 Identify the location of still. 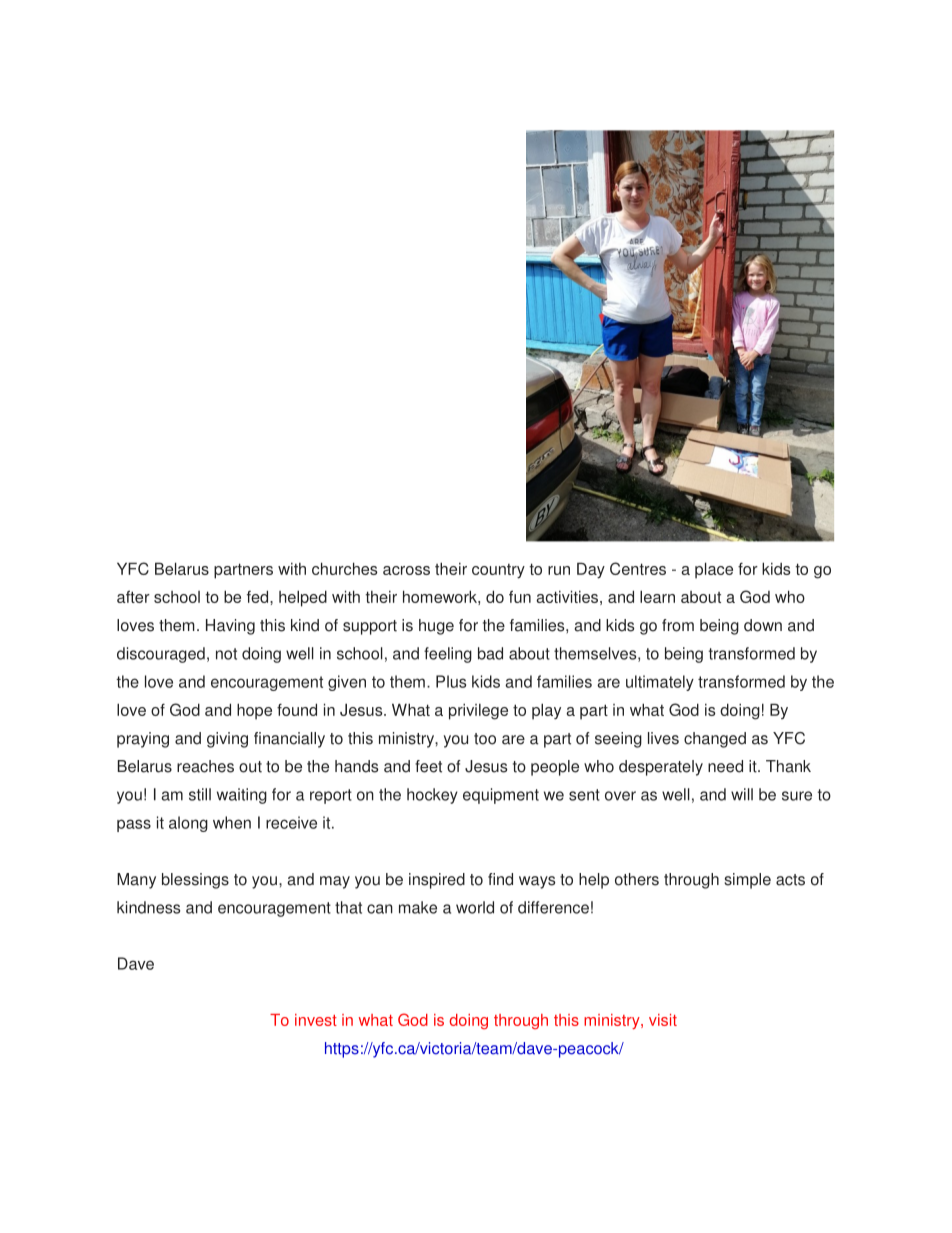
(200, 794).
